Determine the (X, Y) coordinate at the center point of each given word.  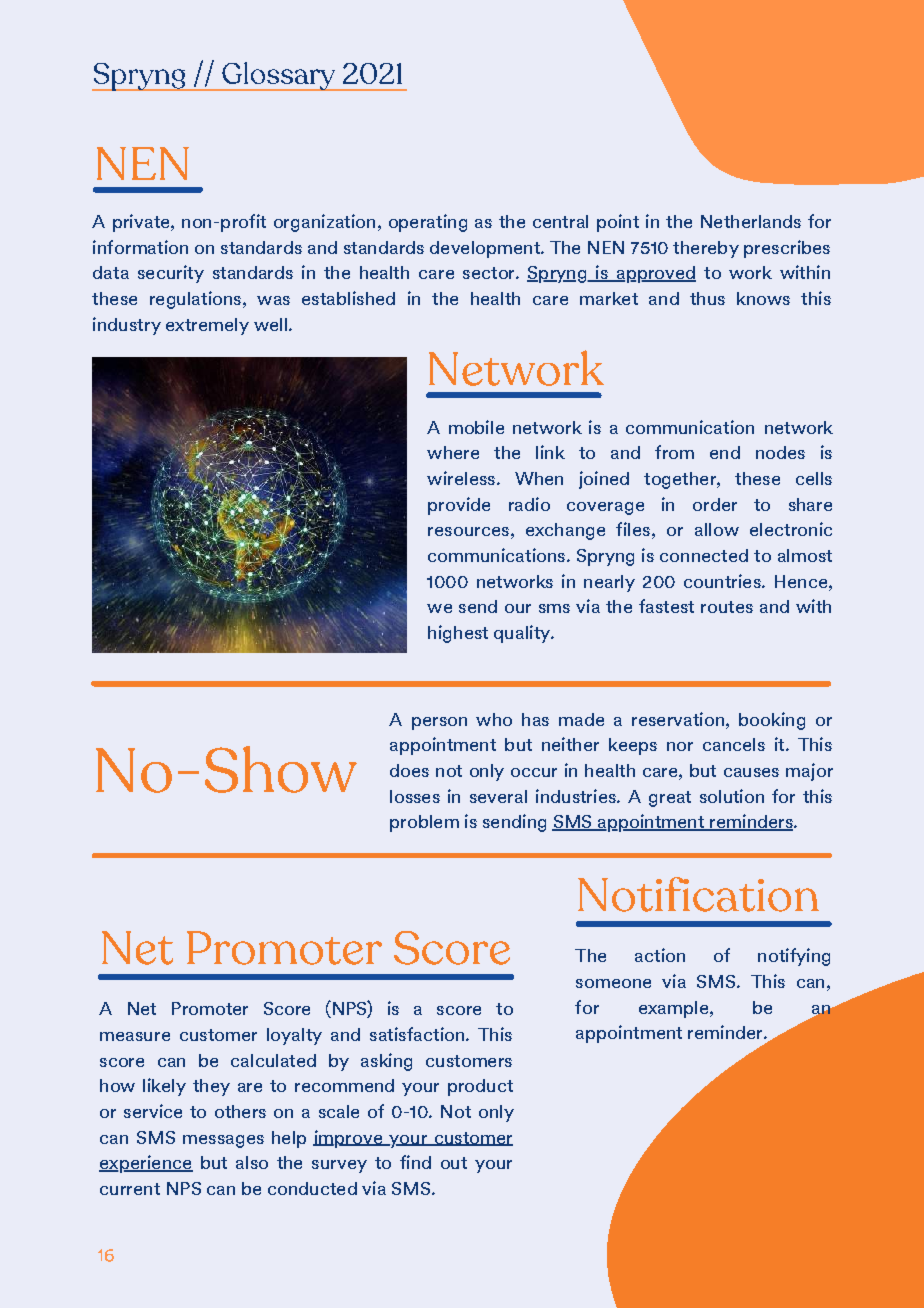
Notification (698, 894)
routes (727, 607)
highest (458, 634)
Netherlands (751, 221)
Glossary (279, 76)
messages (223, 1141)
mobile (476, 427)
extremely (207, 326)
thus (707, 298)
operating (428, 223)
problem (424, 823)
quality (523, 634)
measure (135, 1036)
